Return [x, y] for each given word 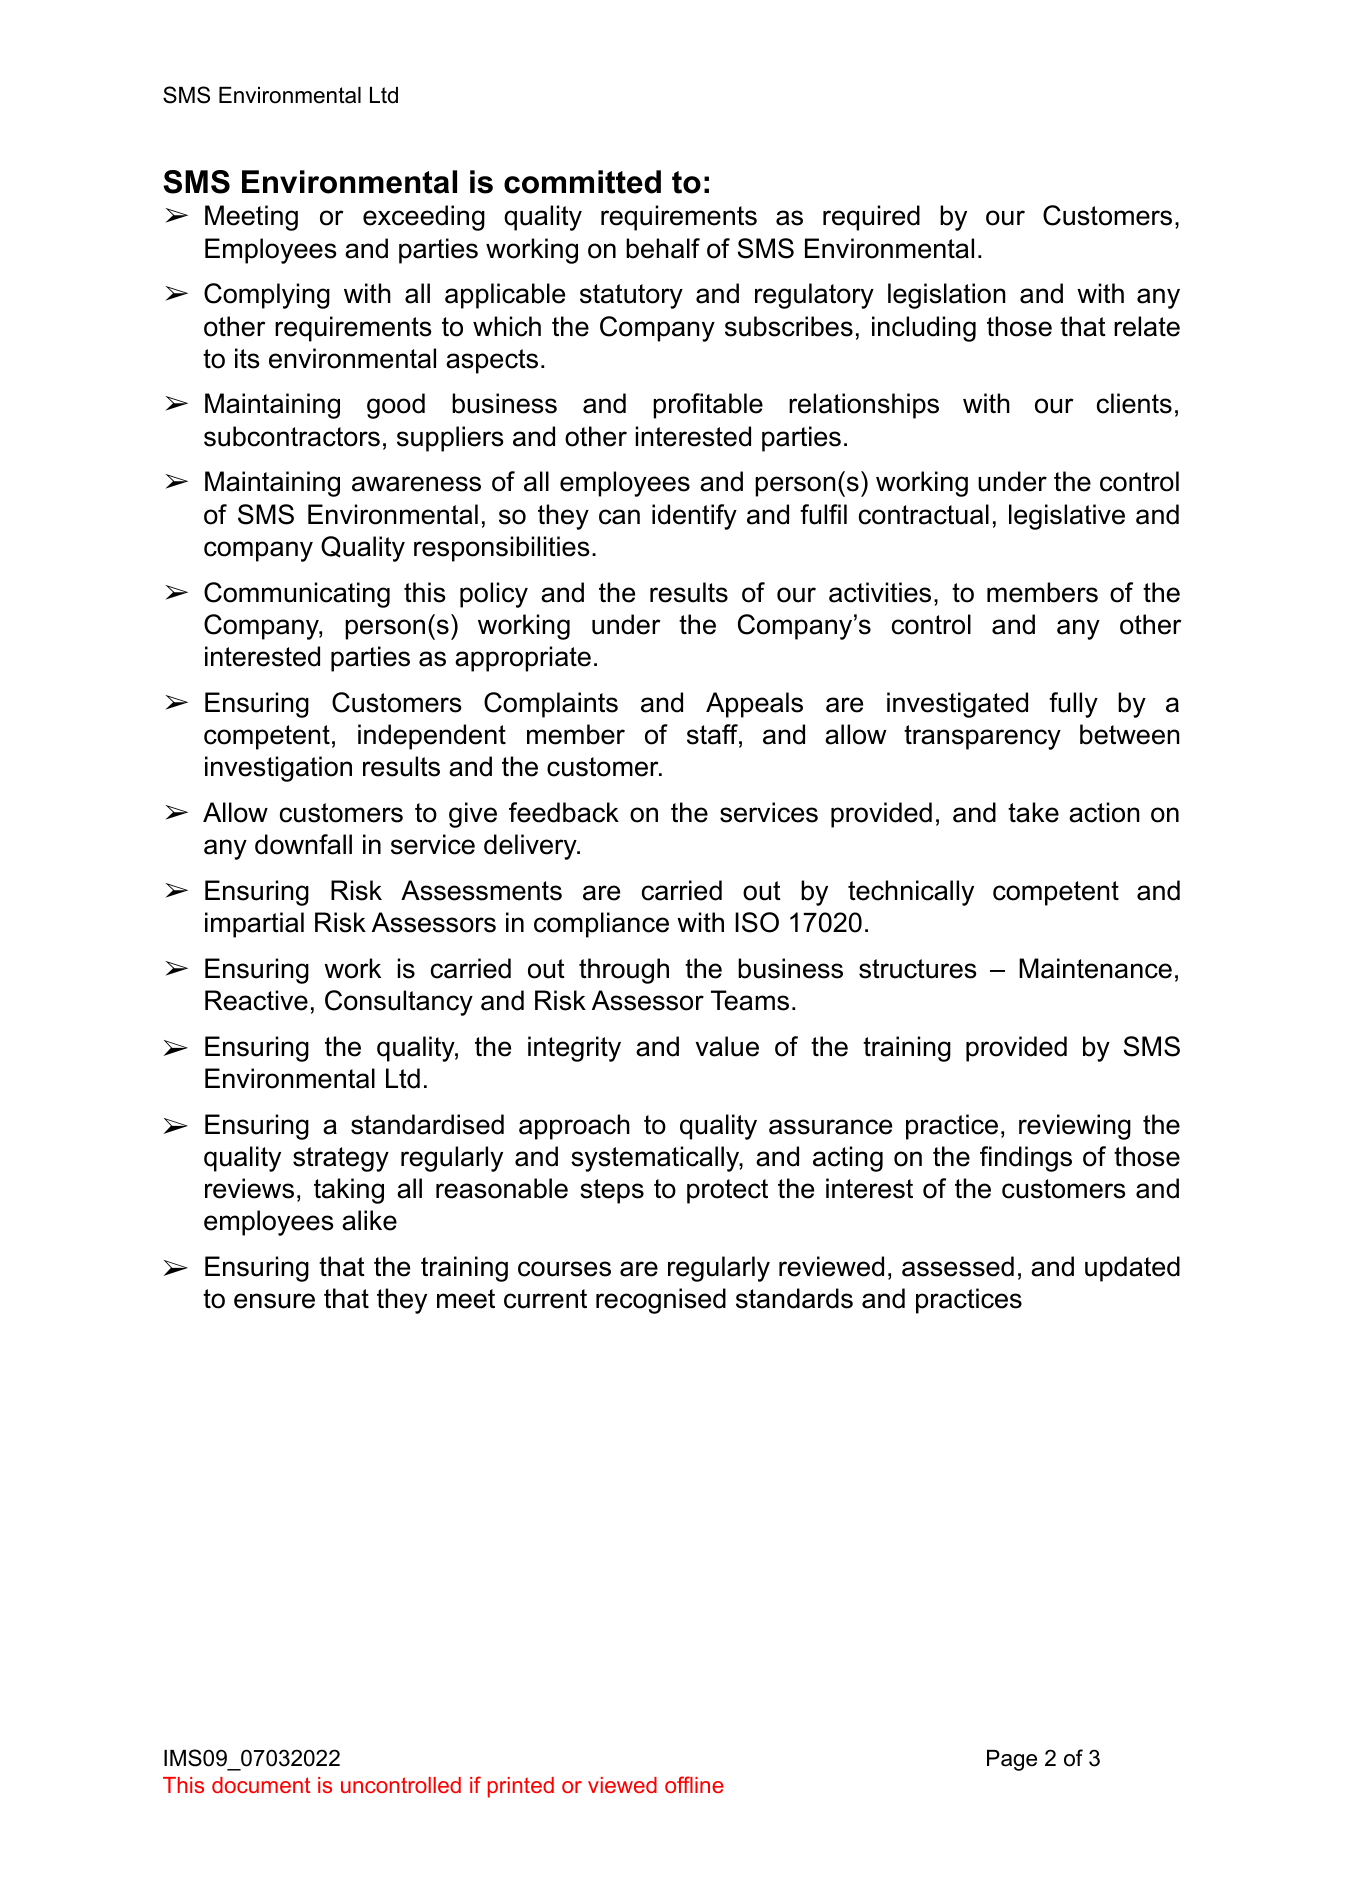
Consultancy [399, 1003]
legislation [947, 296]
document [261, 1785]
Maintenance [1095, 968]
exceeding [424, 218]
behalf [663, 248]
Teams [750, 1000]
